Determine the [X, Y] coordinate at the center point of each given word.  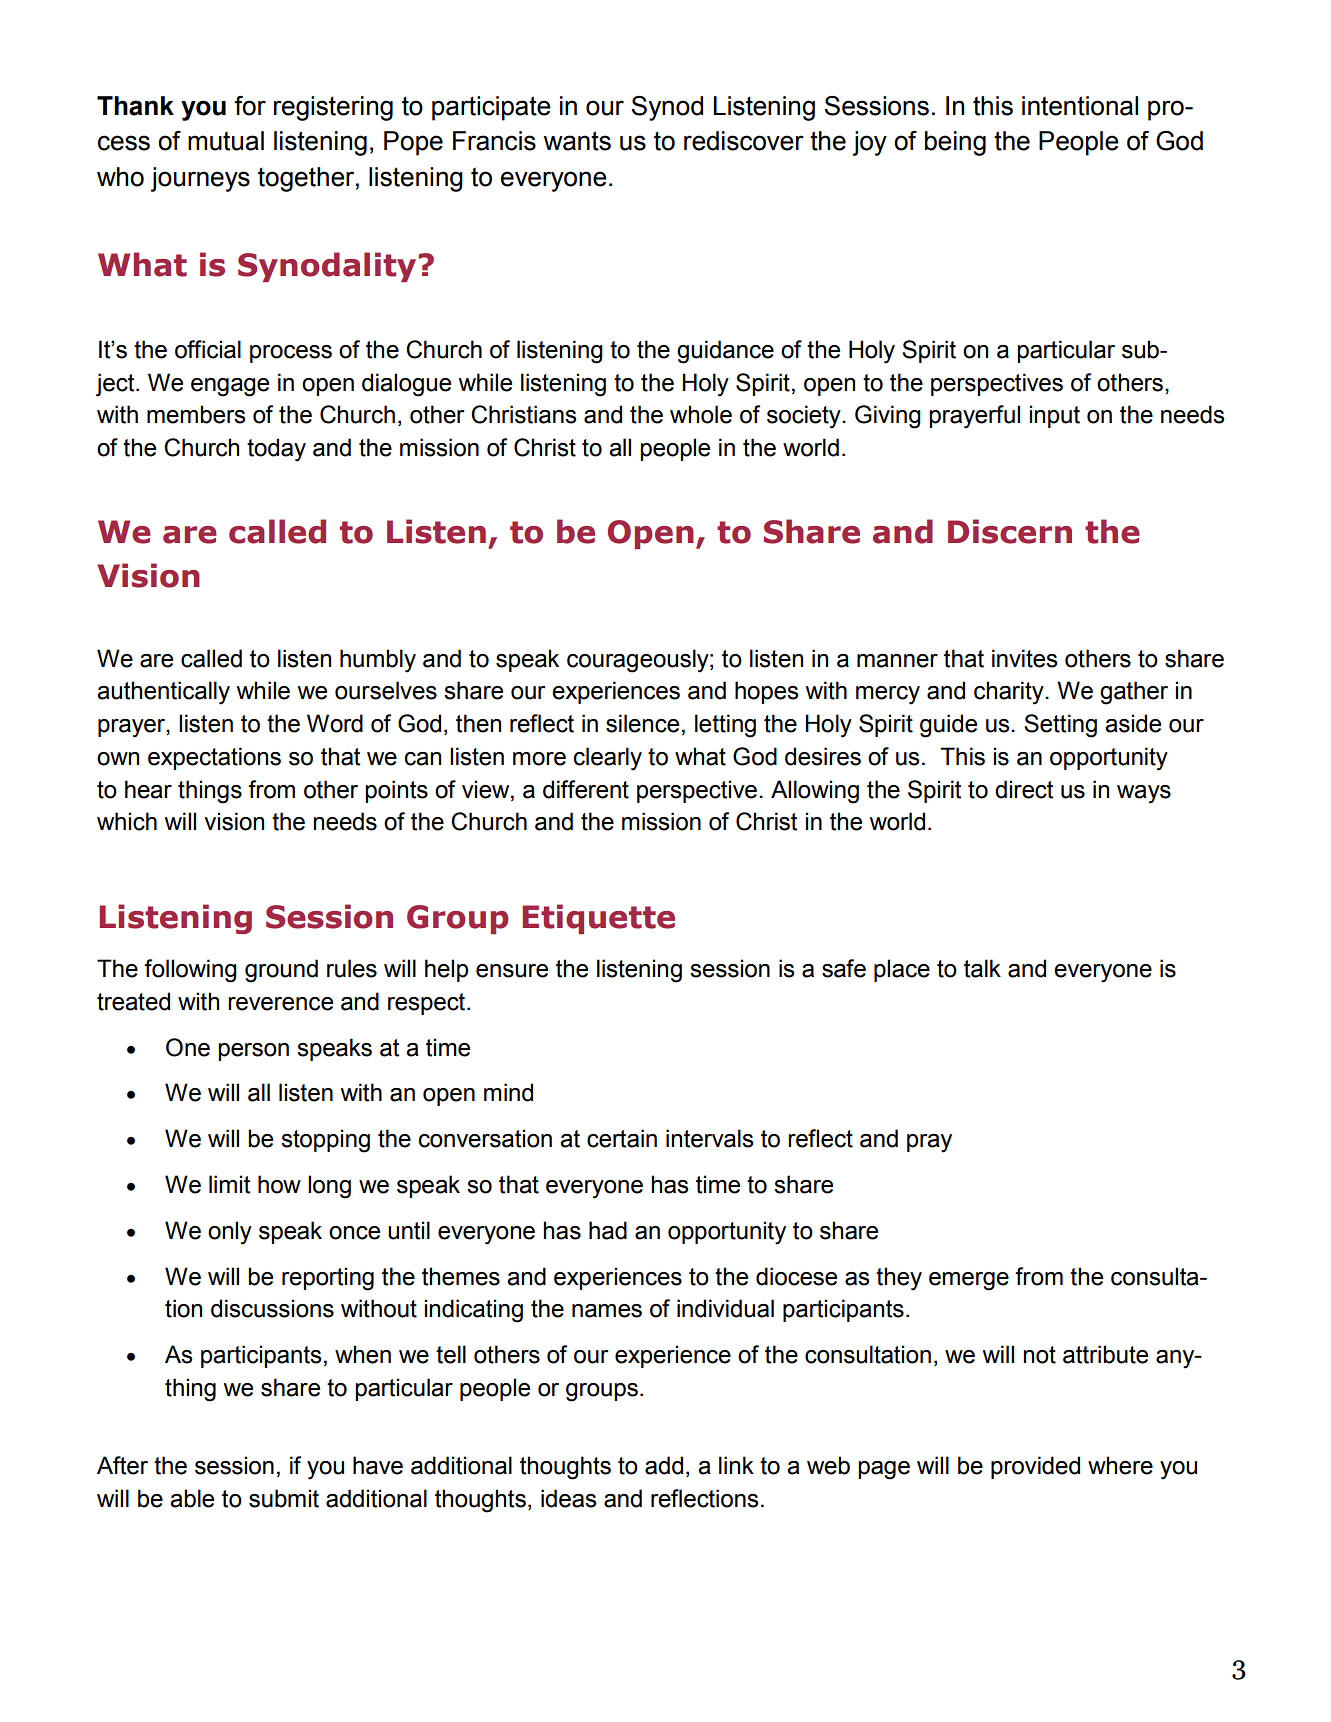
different [586, 789]
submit [284, 1498]
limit [229, 1184]
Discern [1010, 531]
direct [1024, 789]
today [276, 450]
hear [148, 789]
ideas [568, 1498]
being [955, 143]
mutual [226, 141]
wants [577, 141]
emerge [969, 1281]
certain [622, 1138]
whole [701, 414]
